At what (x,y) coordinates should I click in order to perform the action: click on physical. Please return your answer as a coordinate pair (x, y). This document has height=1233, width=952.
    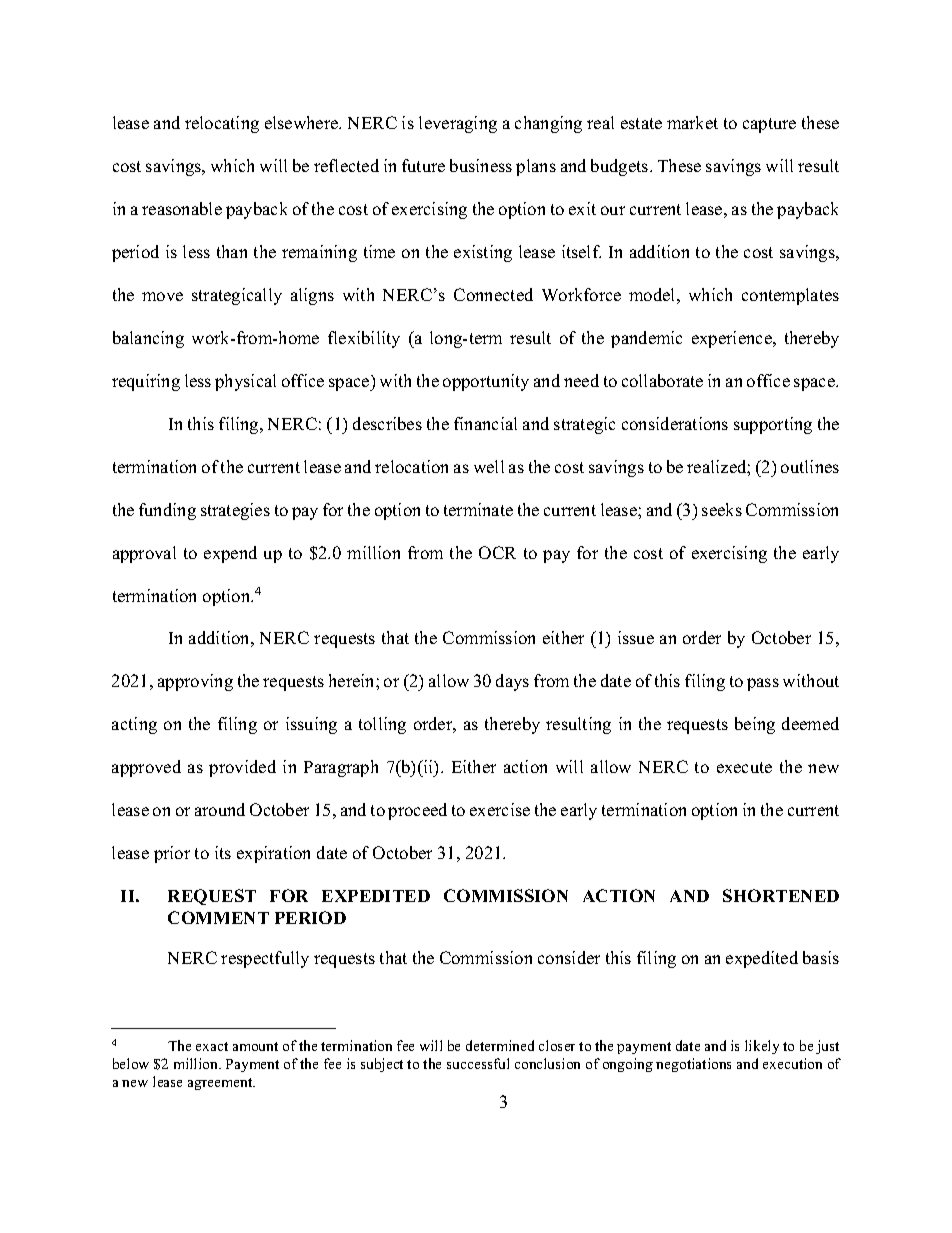
    Looking at the image, I should click on (245, 382).
